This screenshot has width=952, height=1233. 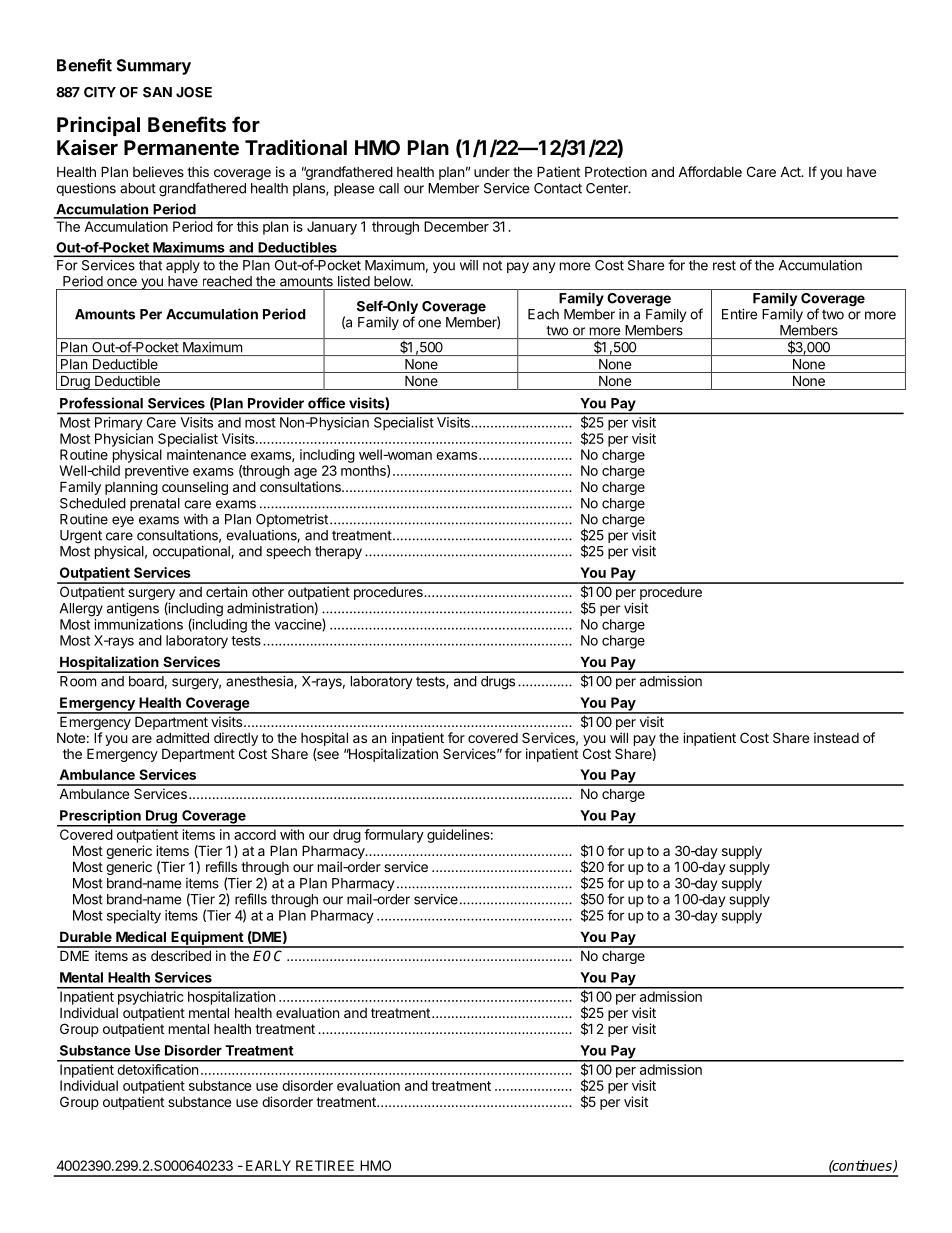 What do you see at coordinates (710, 171) in the screenshot?
I see `Affordable` at bounding box center [710, 171].
